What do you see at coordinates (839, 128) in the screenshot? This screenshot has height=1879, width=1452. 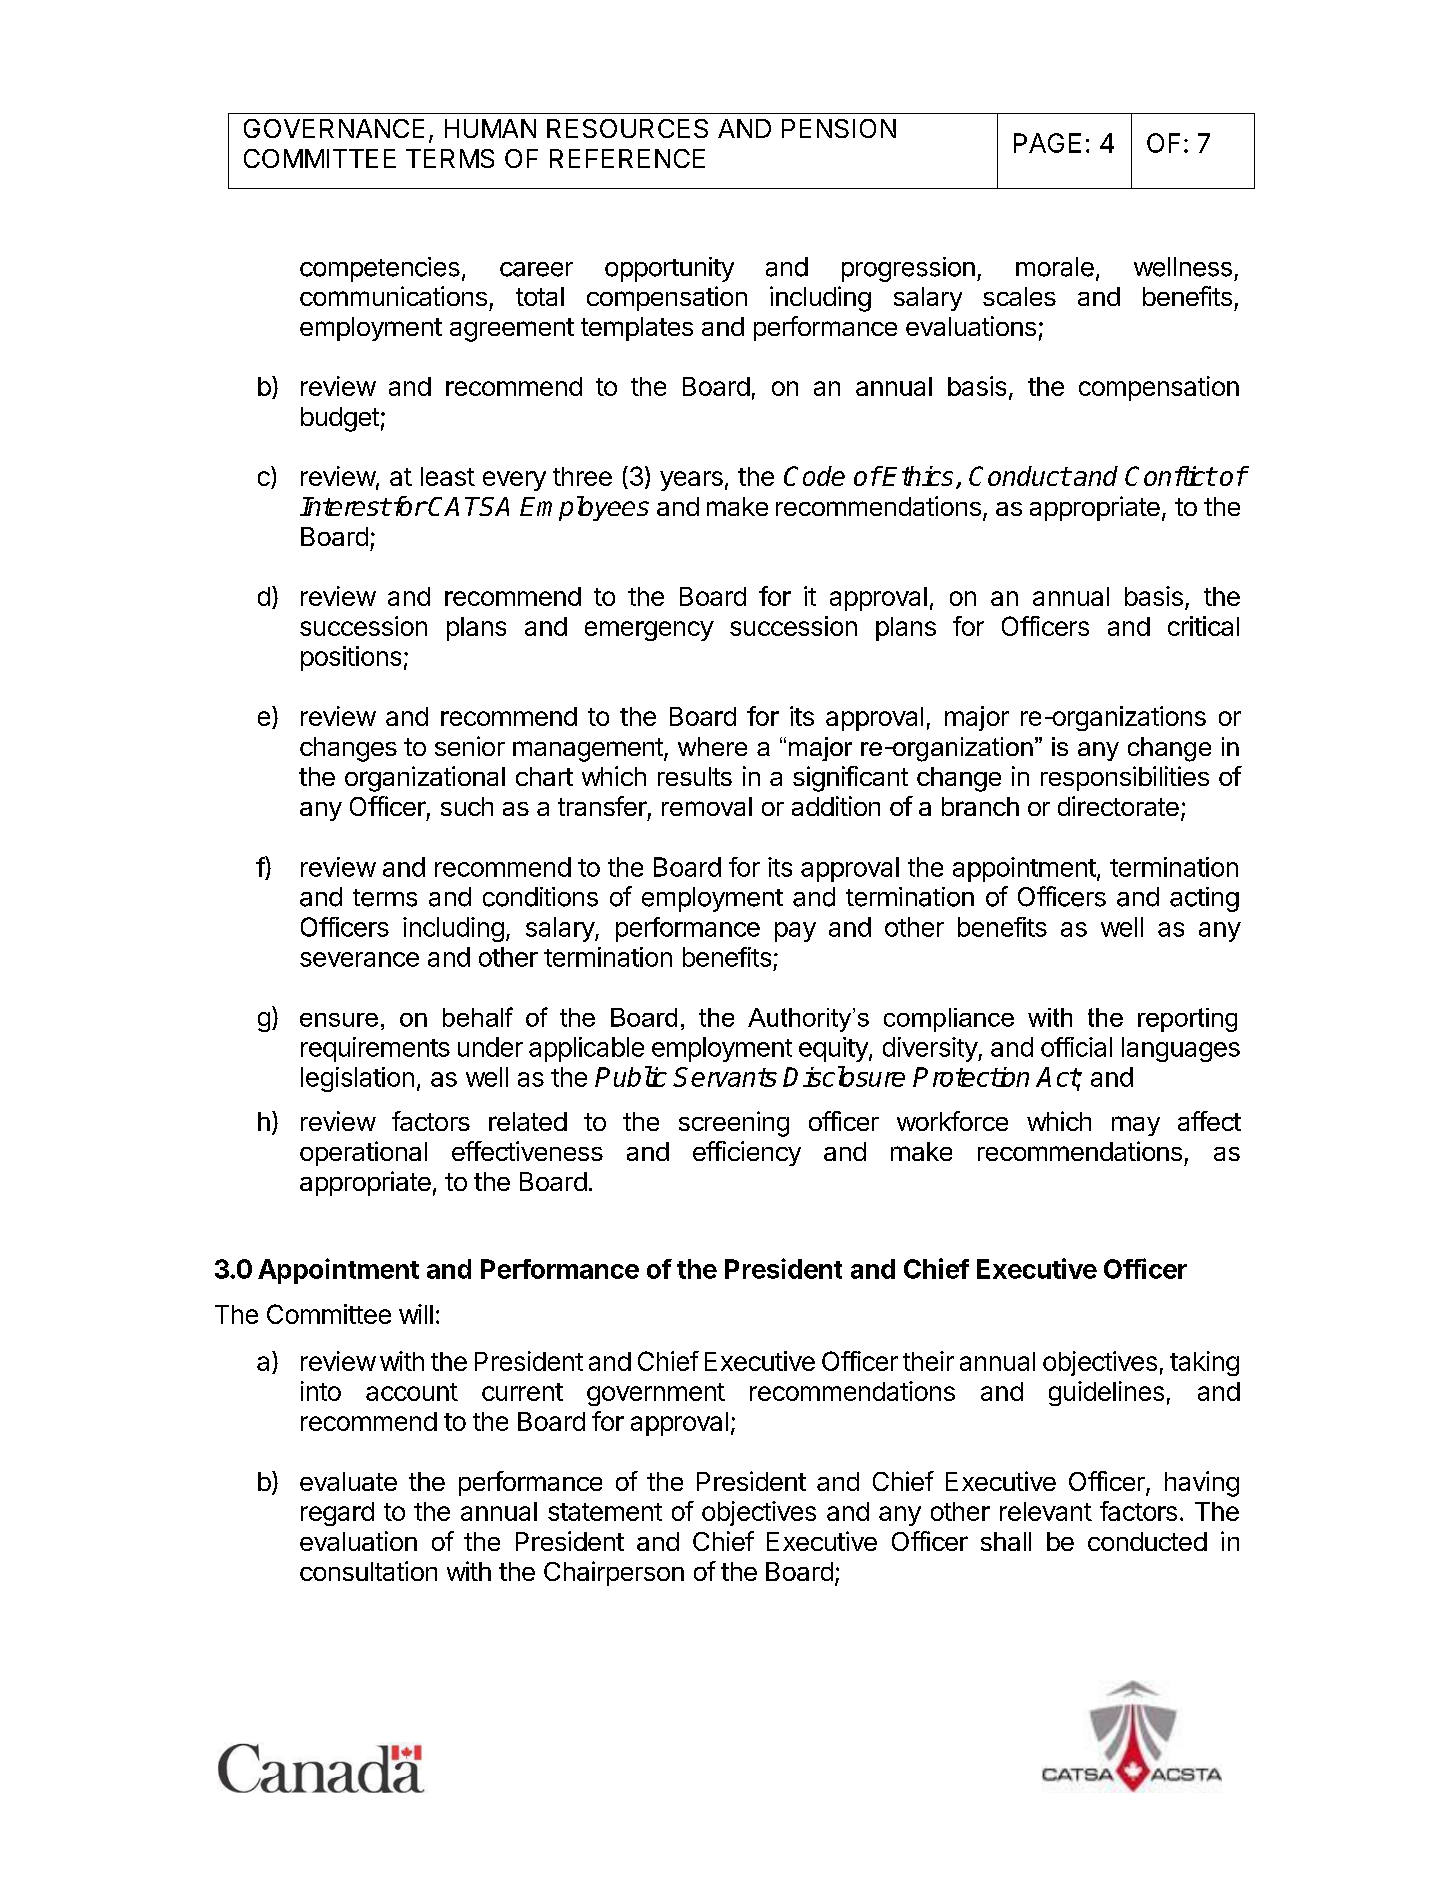 I see `PENSION` at bounding box center [839, 128].
